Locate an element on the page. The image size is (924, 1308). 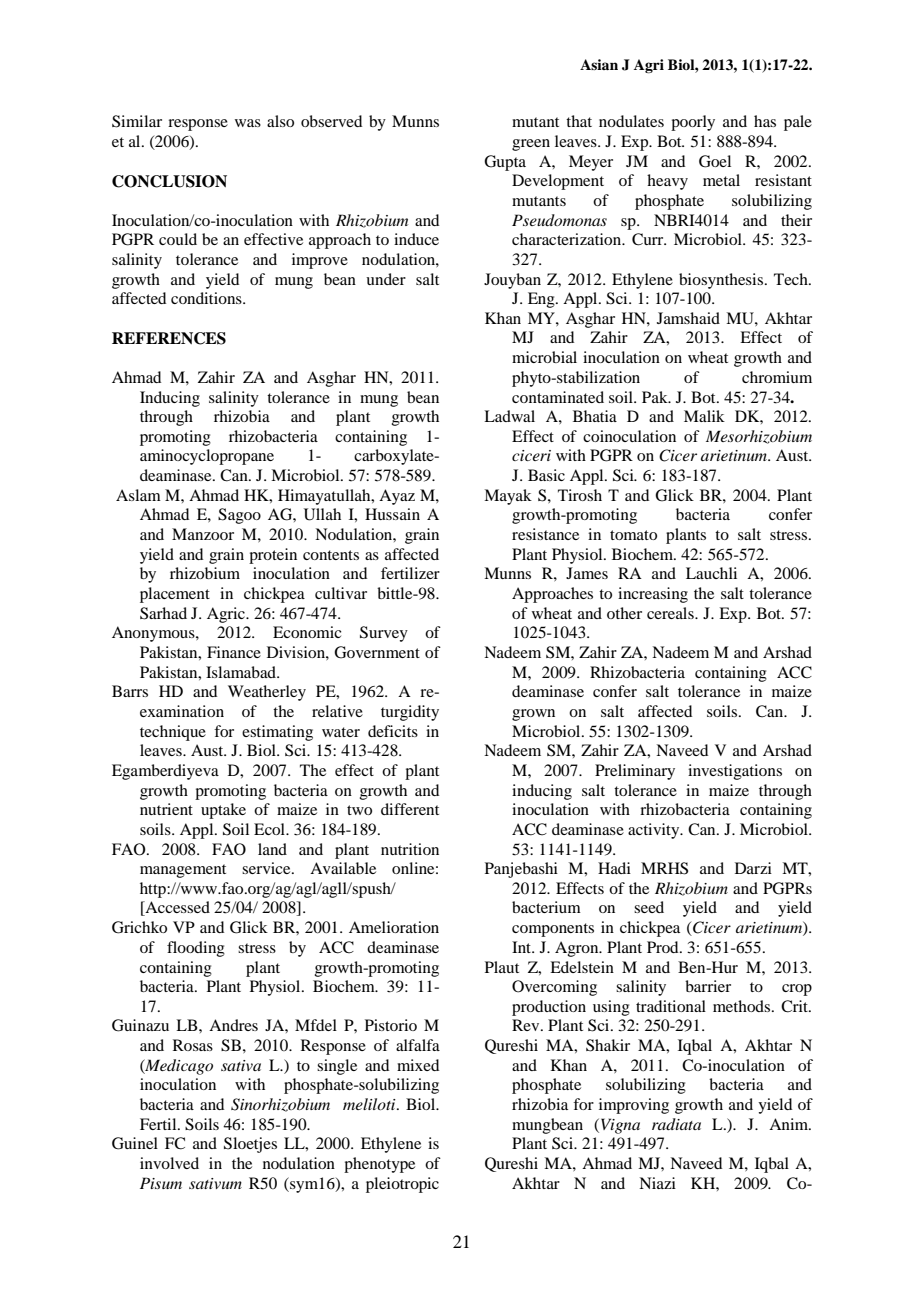
sativum is located at coordinates (215, 1183).
